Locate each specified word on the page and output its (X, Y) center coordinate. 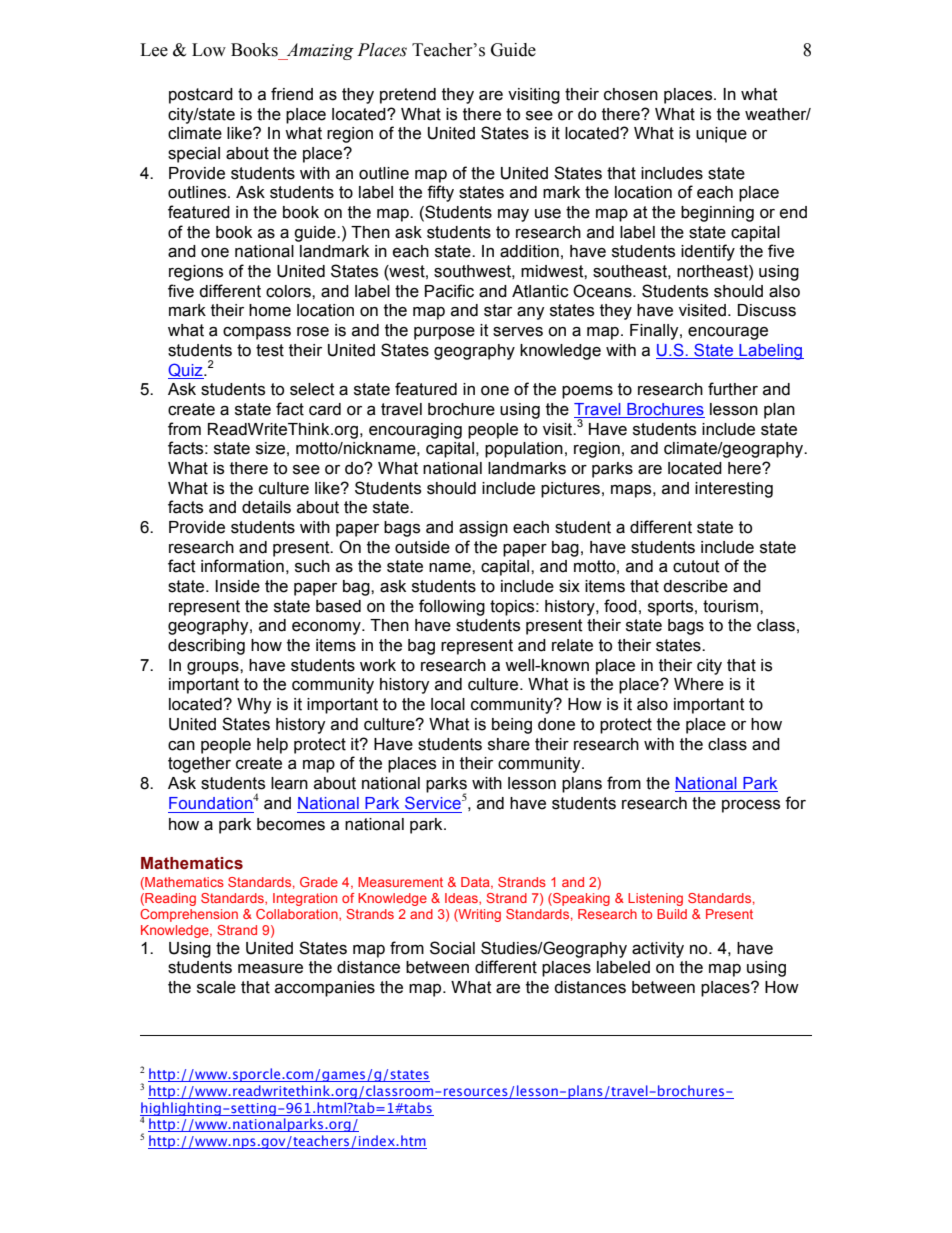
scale (216, 987)
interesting (734, 490)
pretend (408, 96)
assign (483, 529)
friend (292, 94)
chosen (631, 94)
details (266, 507)
